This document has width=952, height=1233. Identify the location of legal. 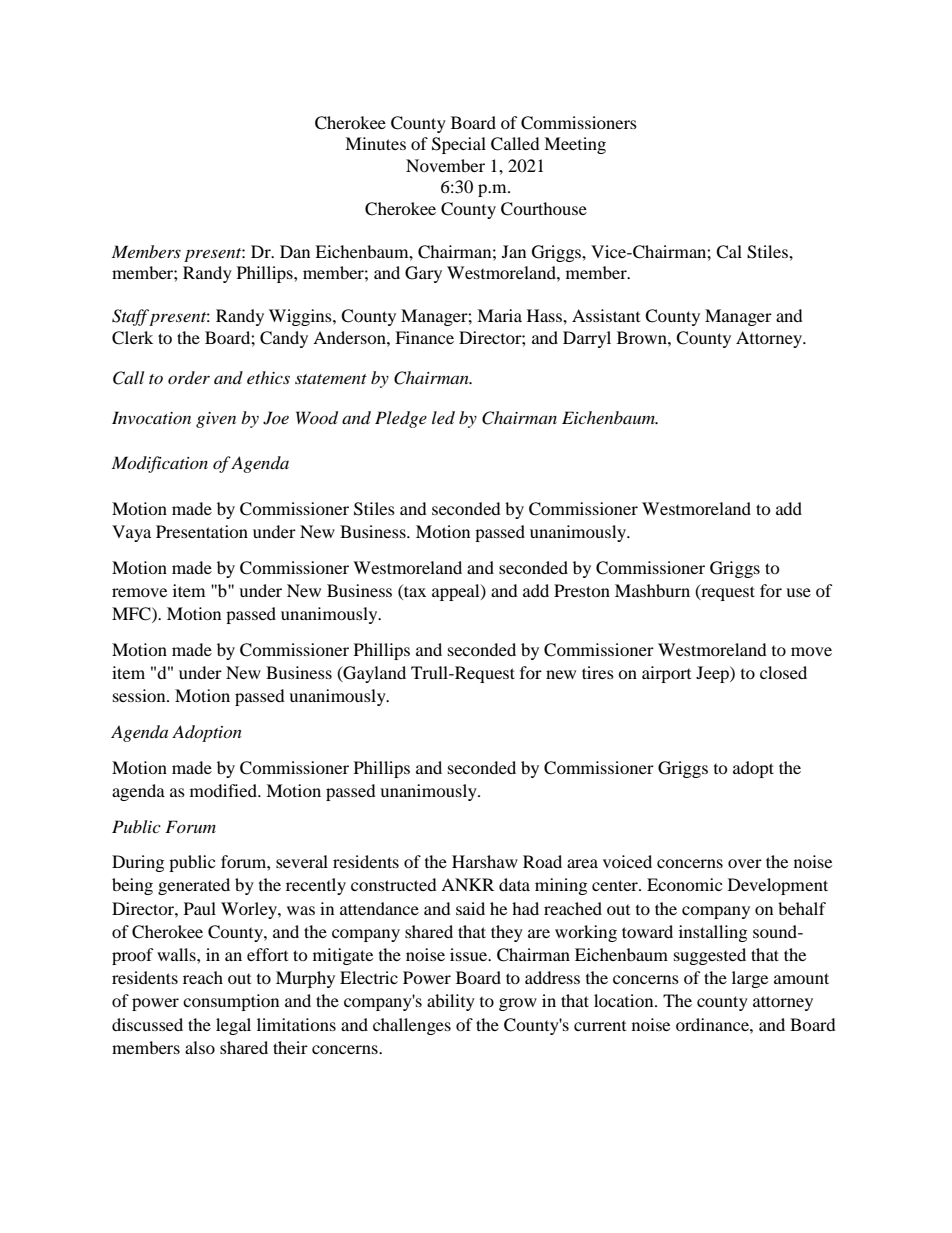
(233, 1026).
